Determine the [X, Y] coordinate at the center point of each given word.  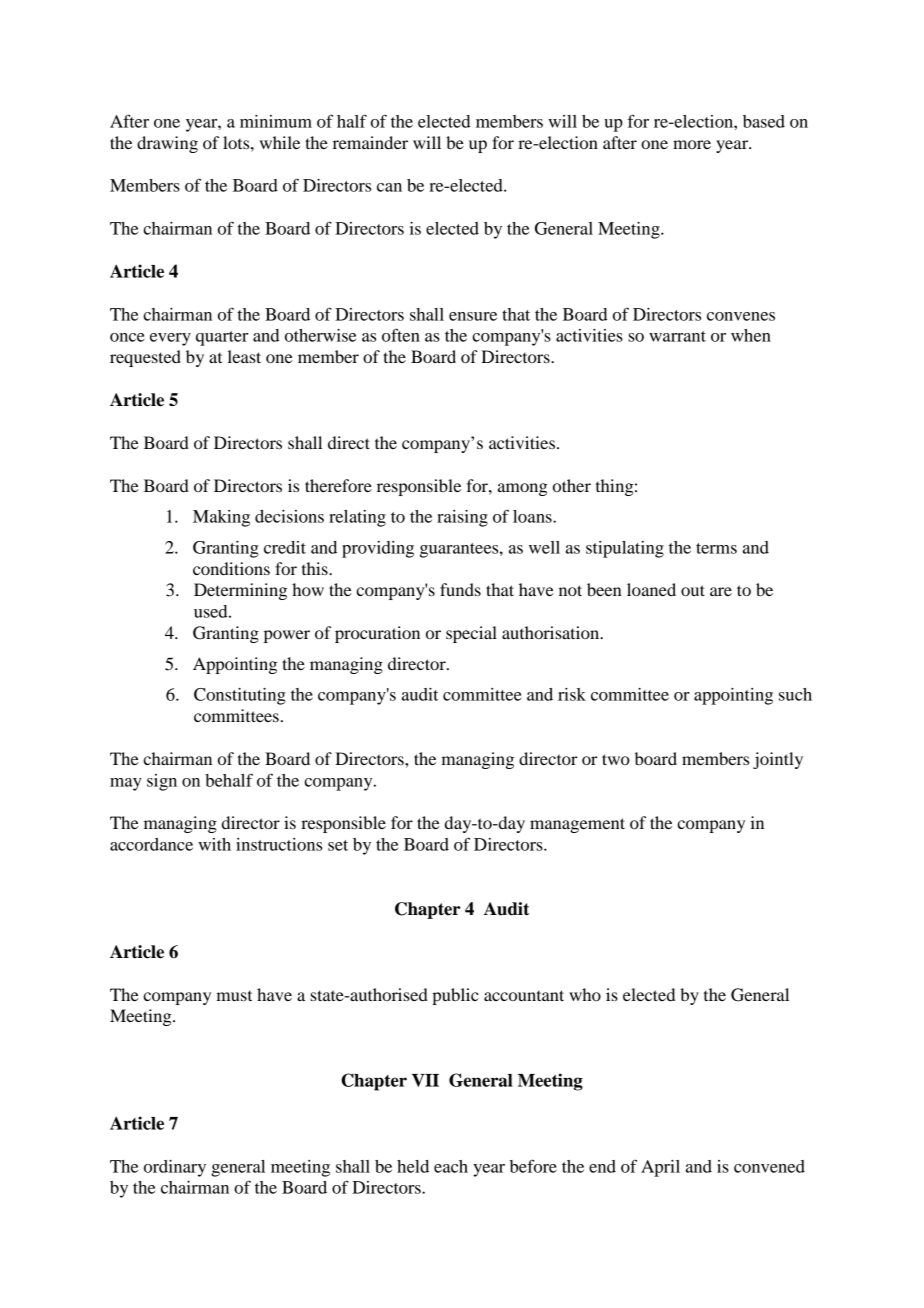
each [451, 1166]
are [721, 591]
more [692, 144]
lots [237, 142]
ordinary [175, 1168]
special [471, 634]
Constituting [240, 696]
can [389, 187]
